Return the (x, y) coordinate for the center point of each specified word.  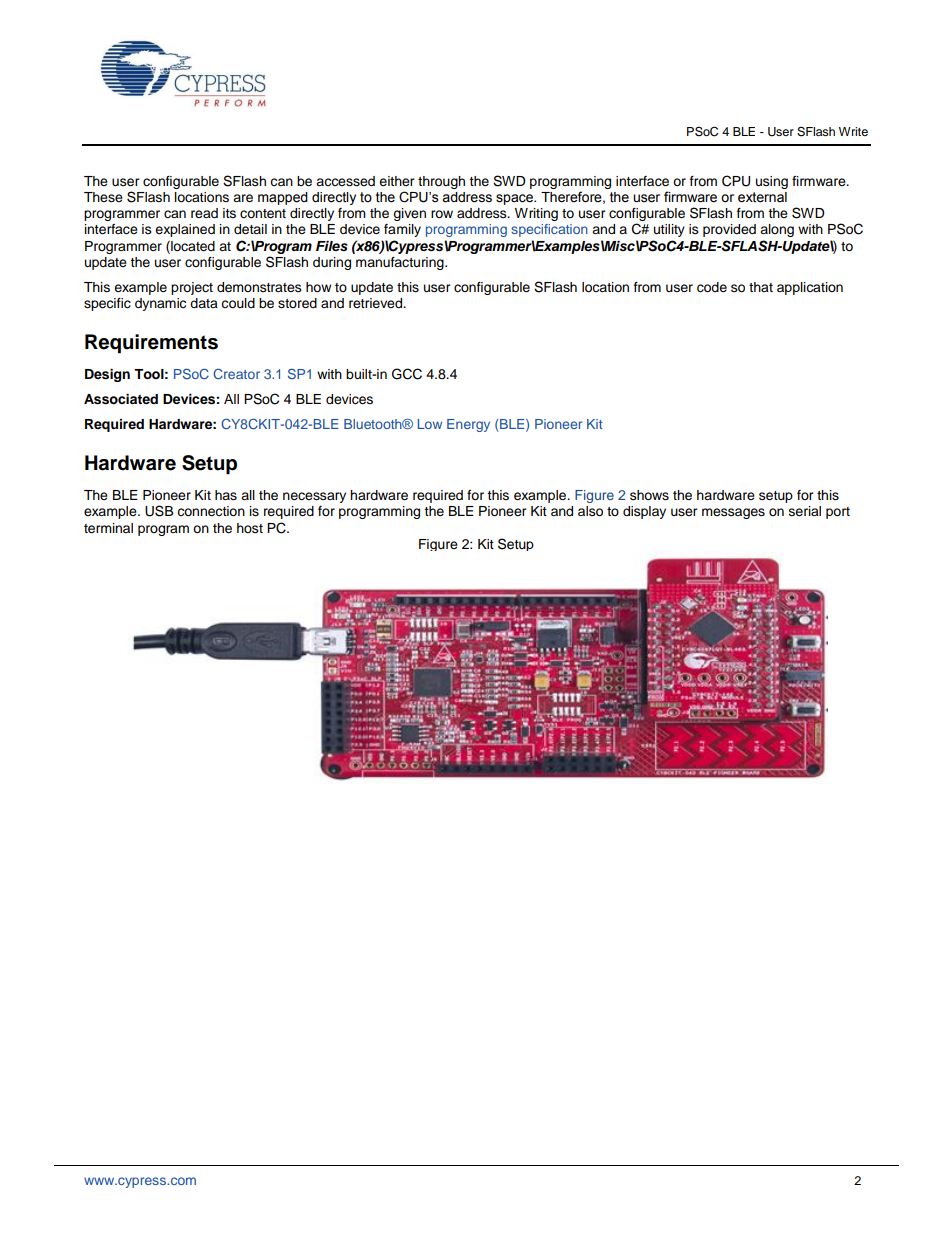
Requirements (151, 344)
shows (649, 495)
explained (185, 230)
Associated (121, 399)
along (777, 230)
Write (853, 131)
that (761, 287)
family (402, 230)
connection (211, 511)
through (441, 182)
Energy (468, 425)
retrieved (377, 303)
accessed (345, 181)
